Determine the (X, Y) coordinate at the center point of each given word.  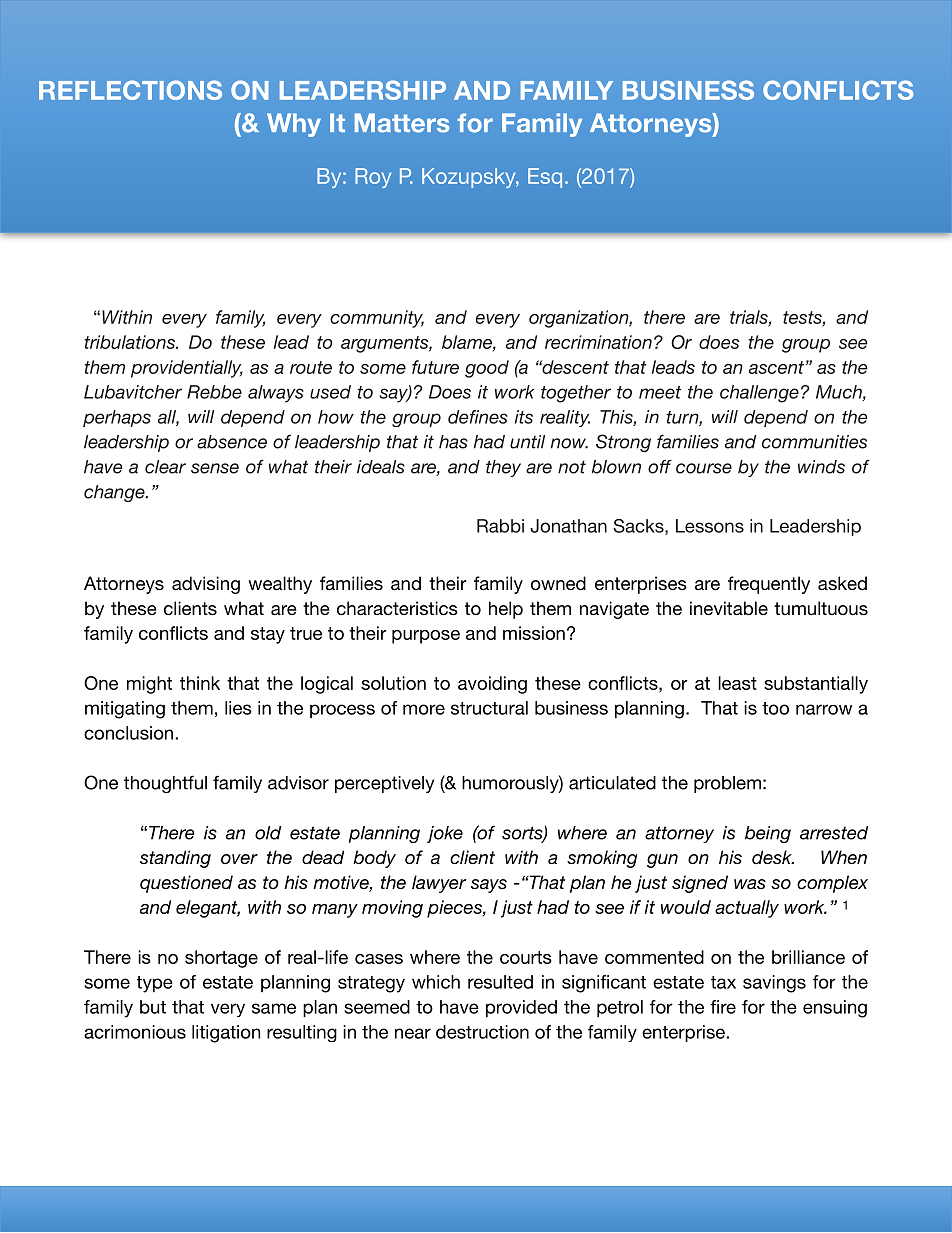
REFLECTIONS (130, 90)
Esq (545, 178)
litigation (226, 1034)
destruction (482, 1032)
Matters (402, 123)
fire (723, 1007)
